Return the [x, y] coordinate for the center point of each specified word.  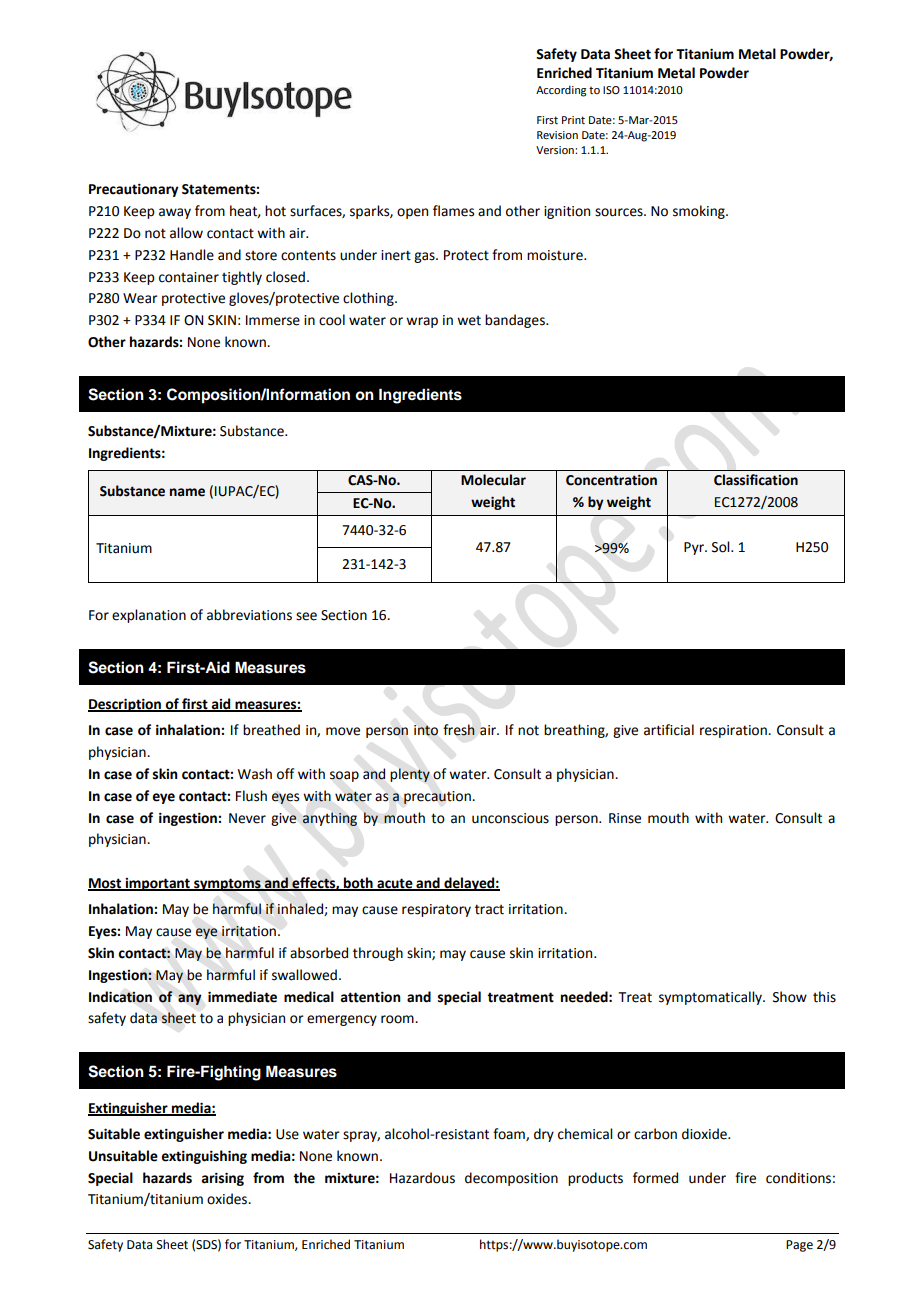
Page [799, 1246]
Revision [557, 135]
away [175, 213]
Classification [756, 480]
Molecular [493, 480]
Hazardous [422, 1178]
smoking [700, 212]
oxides [228, 1199]
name [187, 492]
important [157, 884]
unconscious [510, 818]
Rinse [625, 818]
